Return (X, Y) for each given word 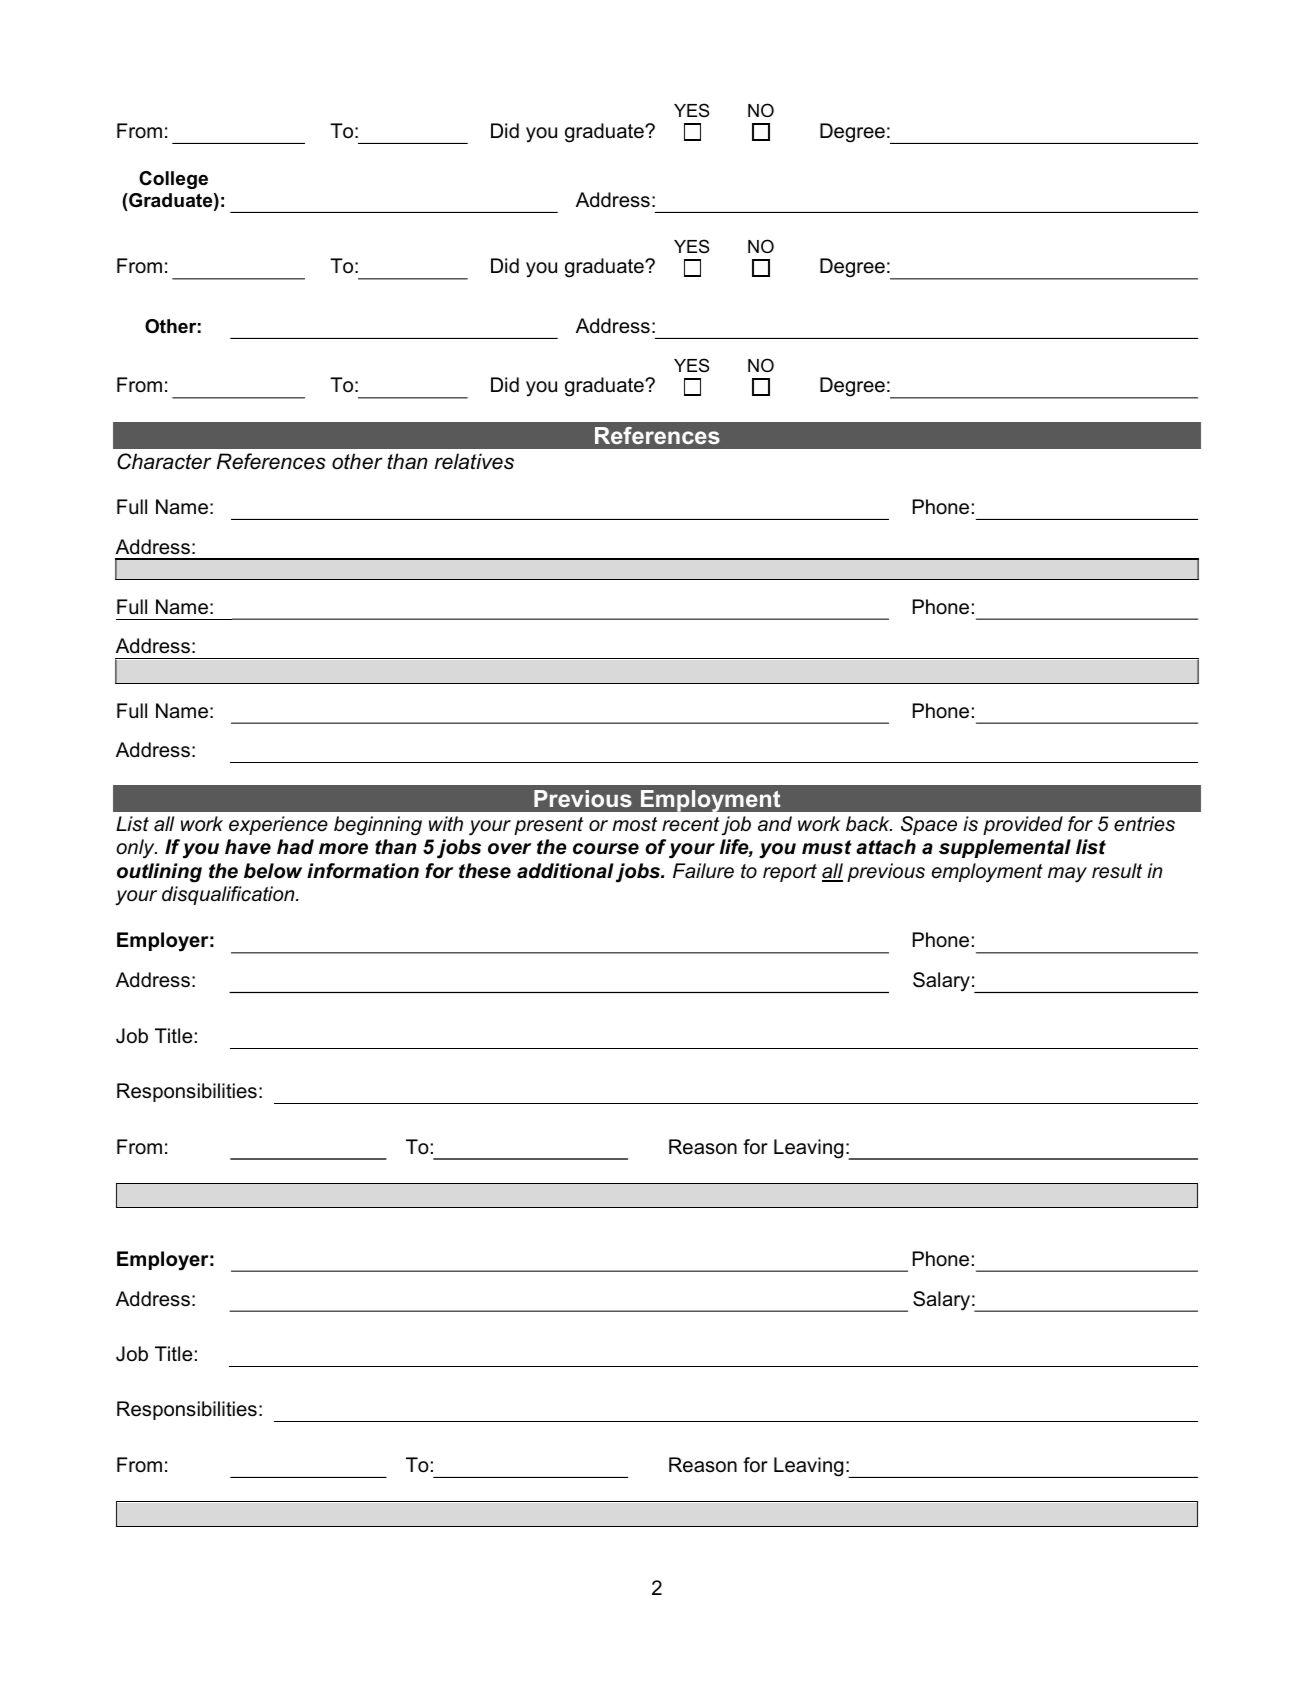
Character (164, 461)
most (634, 824)
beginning (378, 826)
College (173, 180)
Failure (703, 871)
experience (278, 825)
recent (690, 824)
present (548, 826)
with (446, 823)
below (273, 871)
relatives (474, 461)
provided (1023, 825)
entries (1144, 824)
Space (929, 825)
